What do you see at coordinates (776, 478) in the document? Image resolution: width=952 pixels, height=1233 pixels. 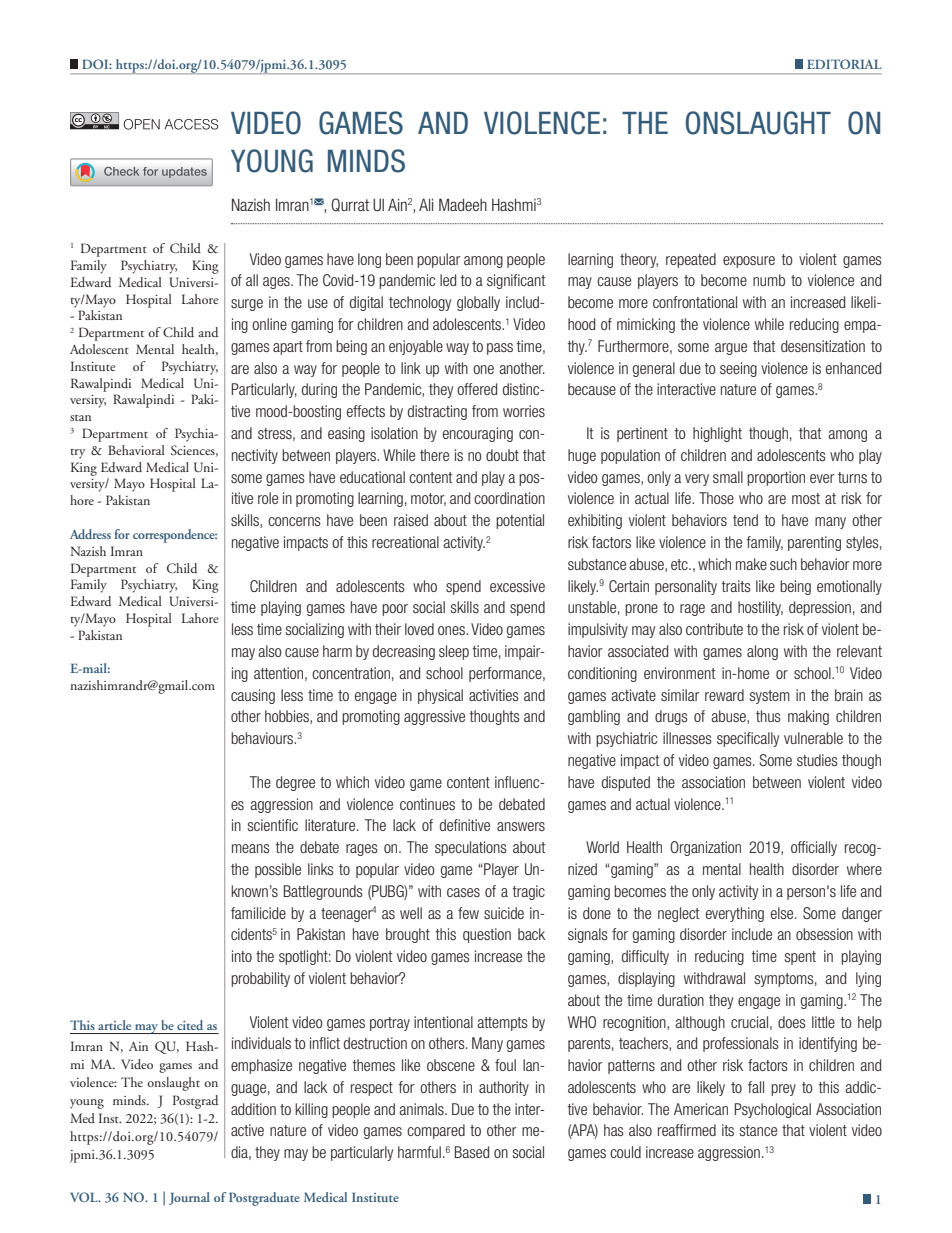 I see `proportion` at bounding box center [776, 478].
